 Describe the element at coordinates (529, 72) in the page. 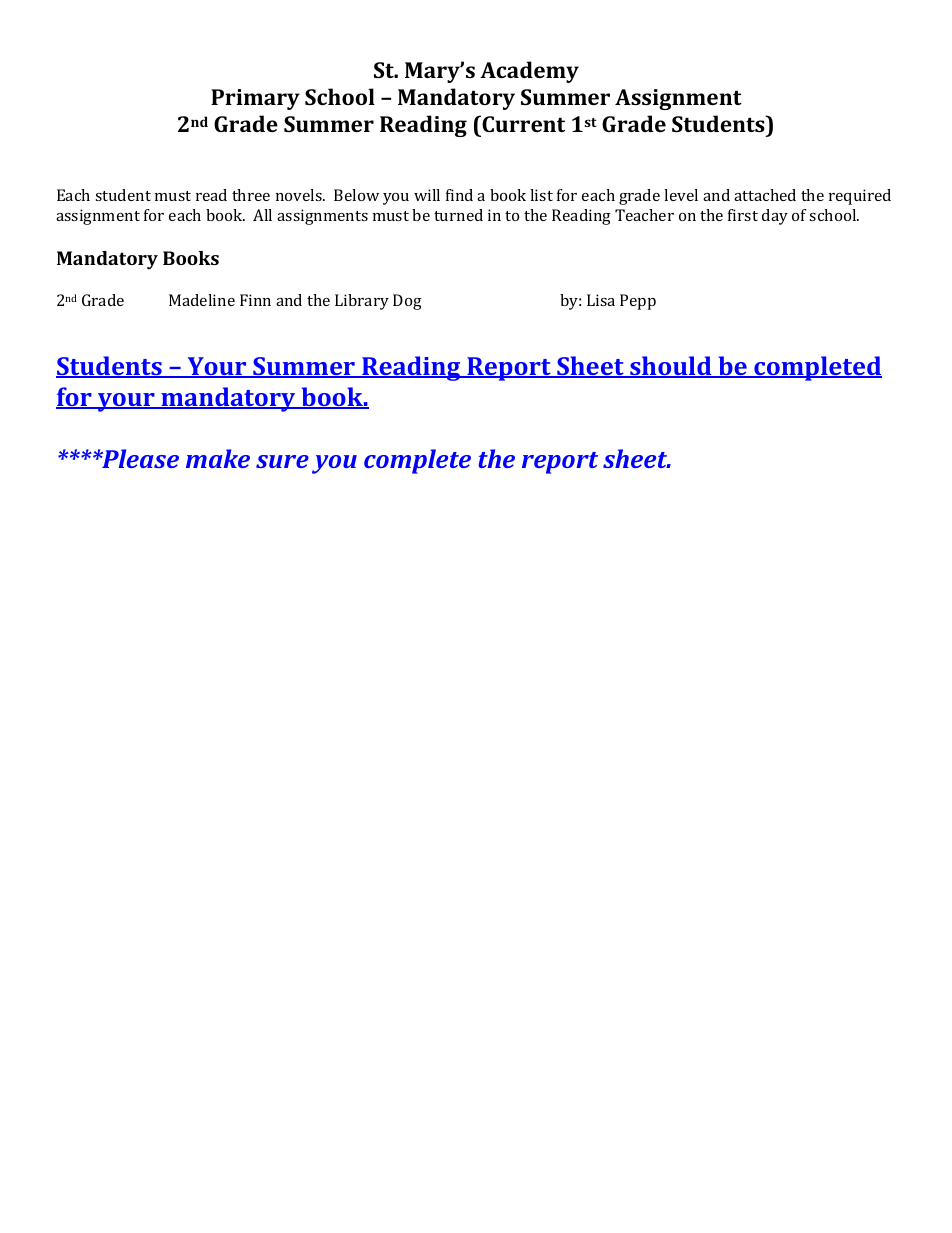

I see `Academy` at that location.
